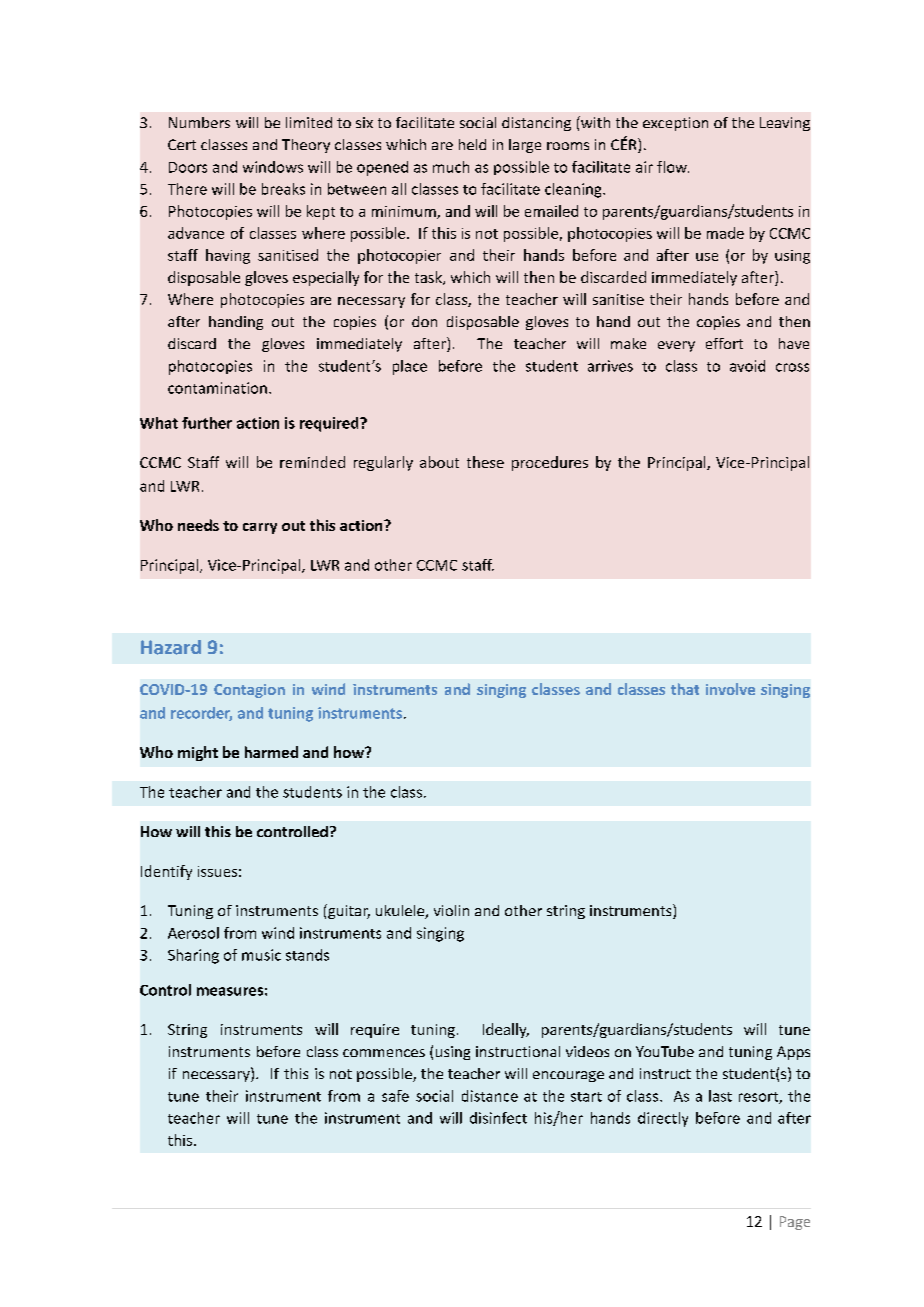 This screenshot has width=924, height=1307. Describe the element at coordinates (673, 167) in the screenshot. I see `flow` at that location.
